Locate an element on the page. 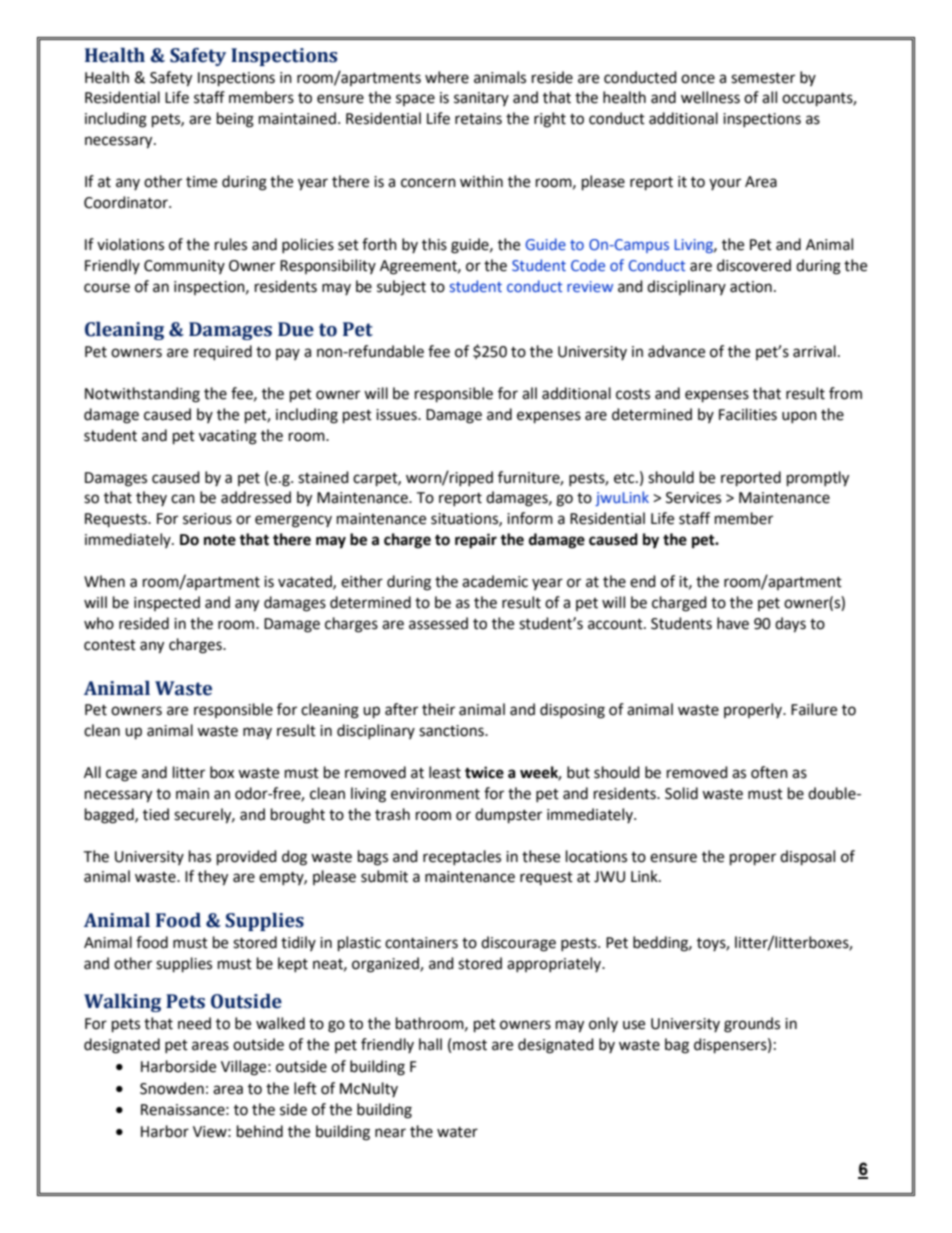  issues is located at coordinates (397, 415).
